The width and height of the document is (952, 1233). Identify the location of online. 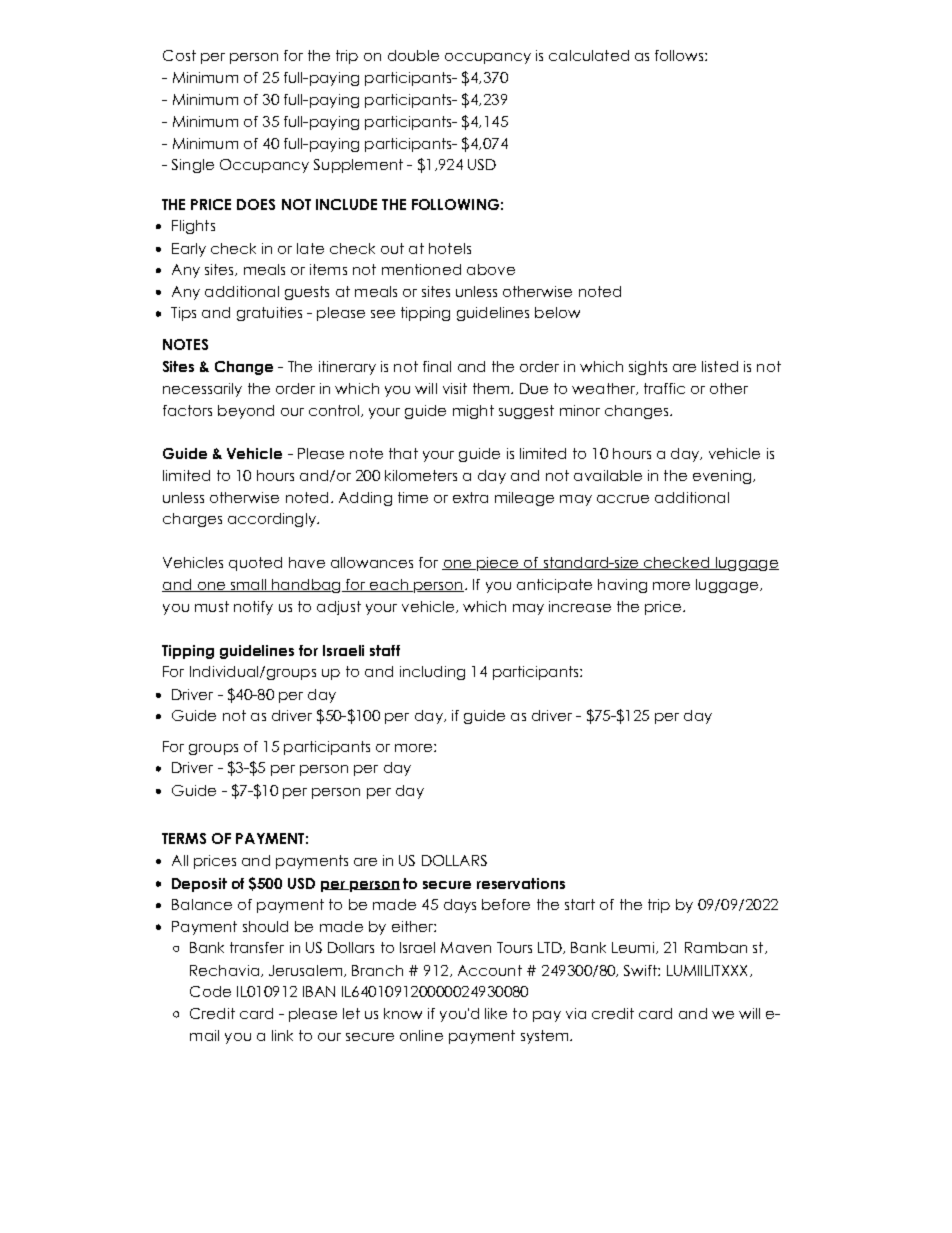
(421, 1035).
